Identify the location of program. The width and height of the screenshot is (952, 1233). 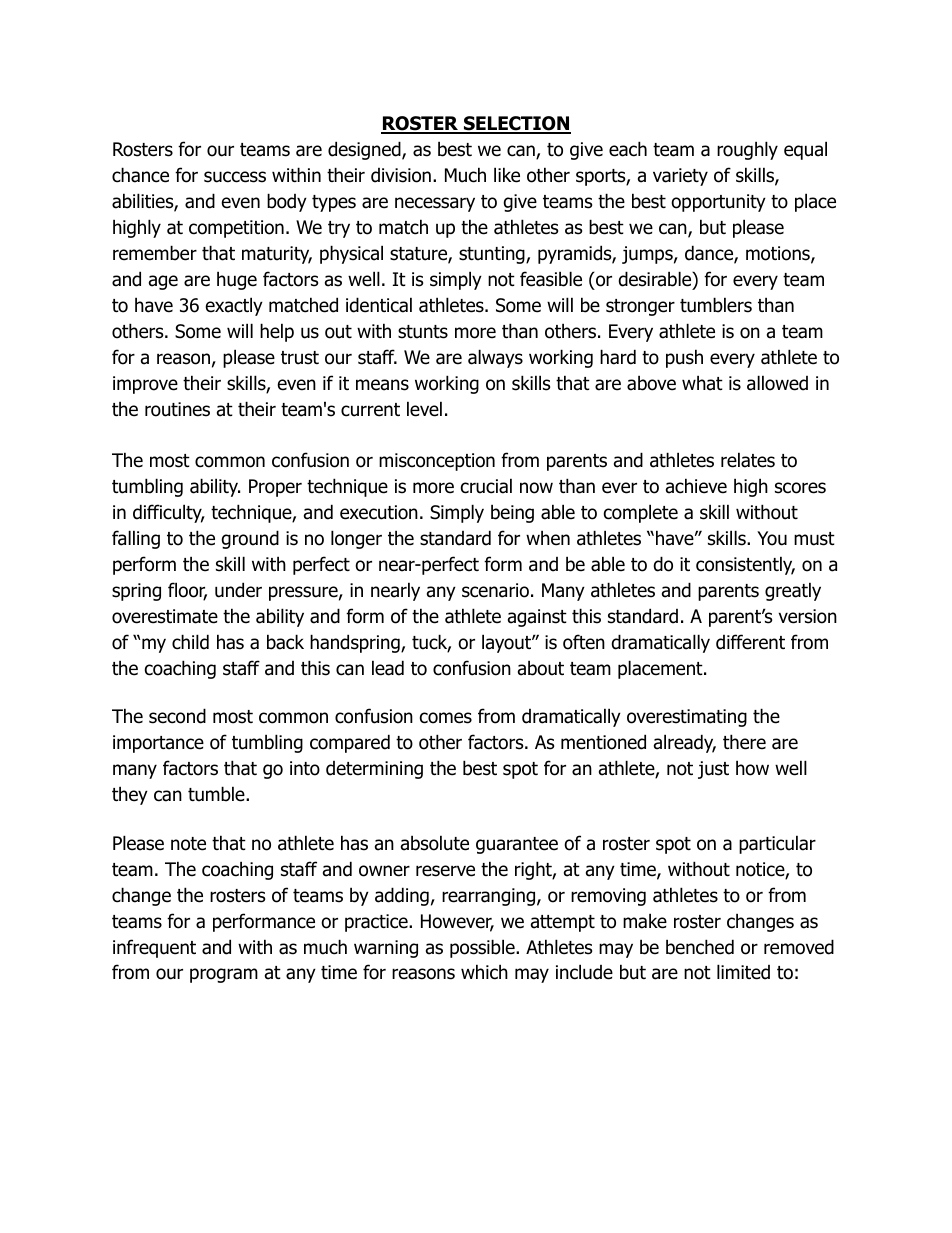
(224, 975).
